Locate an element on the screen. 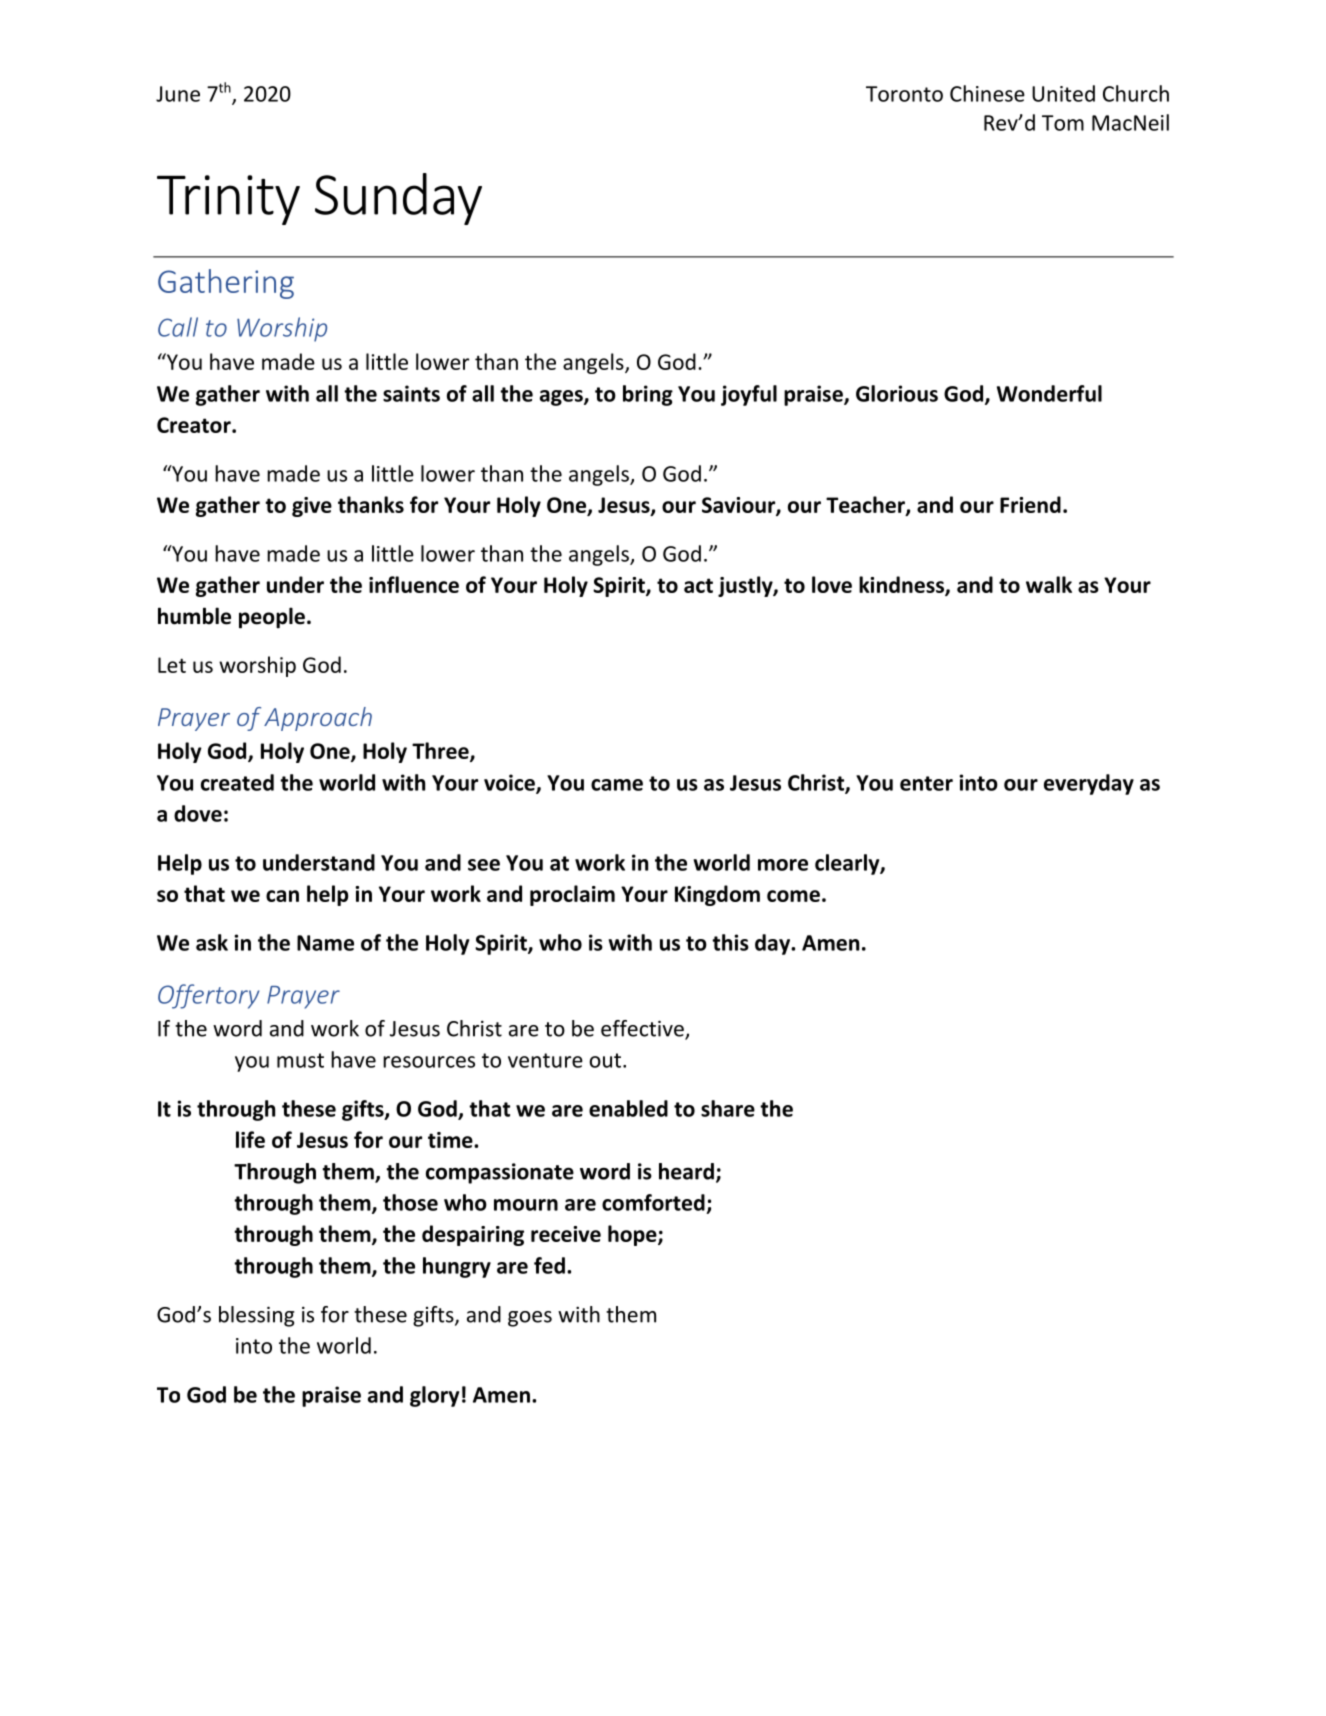 This screenshot has height=1716, width=1326. Wonderful is located at coordinates (1049, 393).
